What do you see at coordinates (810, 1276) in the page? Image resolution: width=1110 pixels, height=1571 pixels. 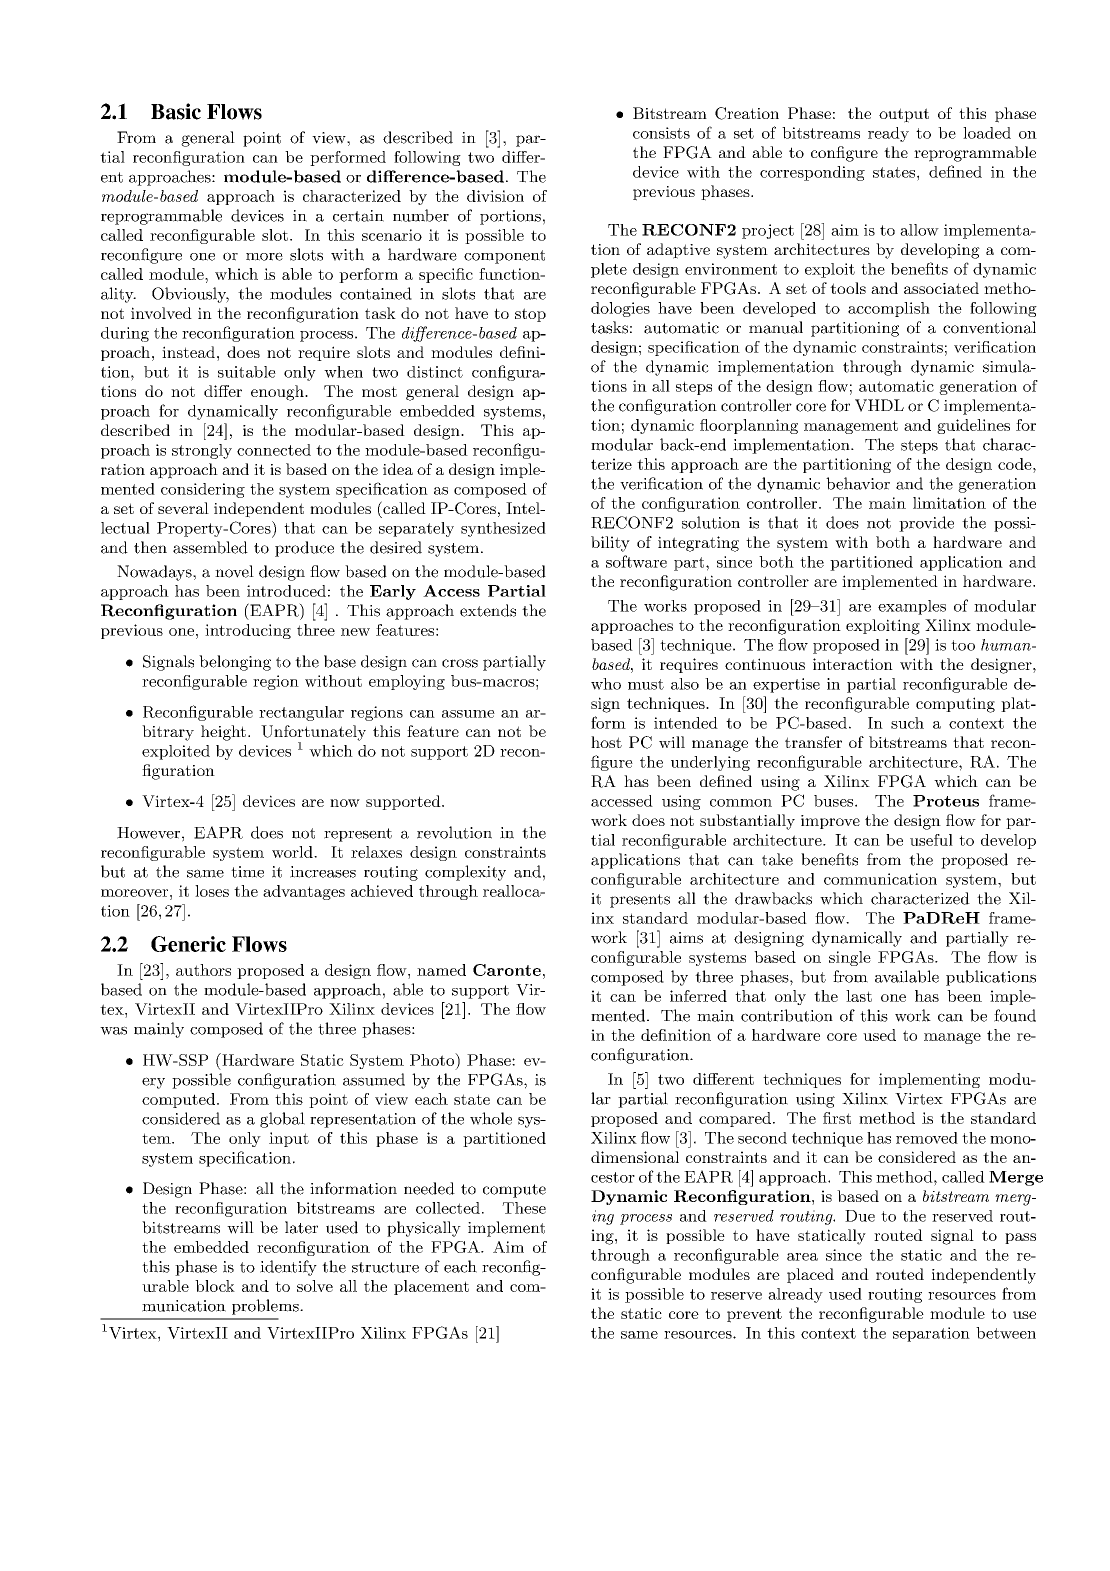 I see `placed` at bounding box center [810, 1276].
